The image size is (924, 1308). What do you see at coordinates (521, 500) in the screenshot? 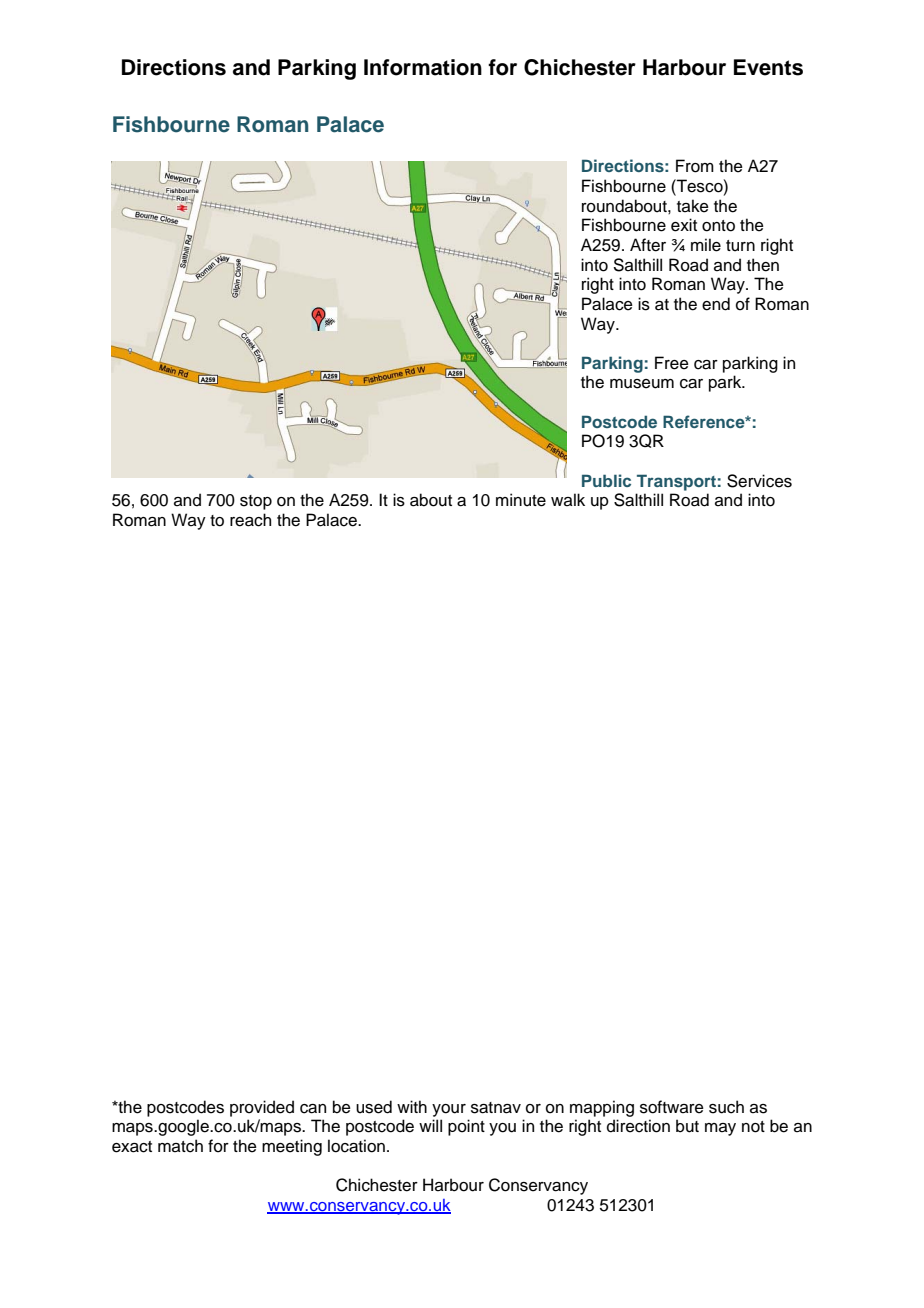
I see `minute` at bounding box center [521, 500].
